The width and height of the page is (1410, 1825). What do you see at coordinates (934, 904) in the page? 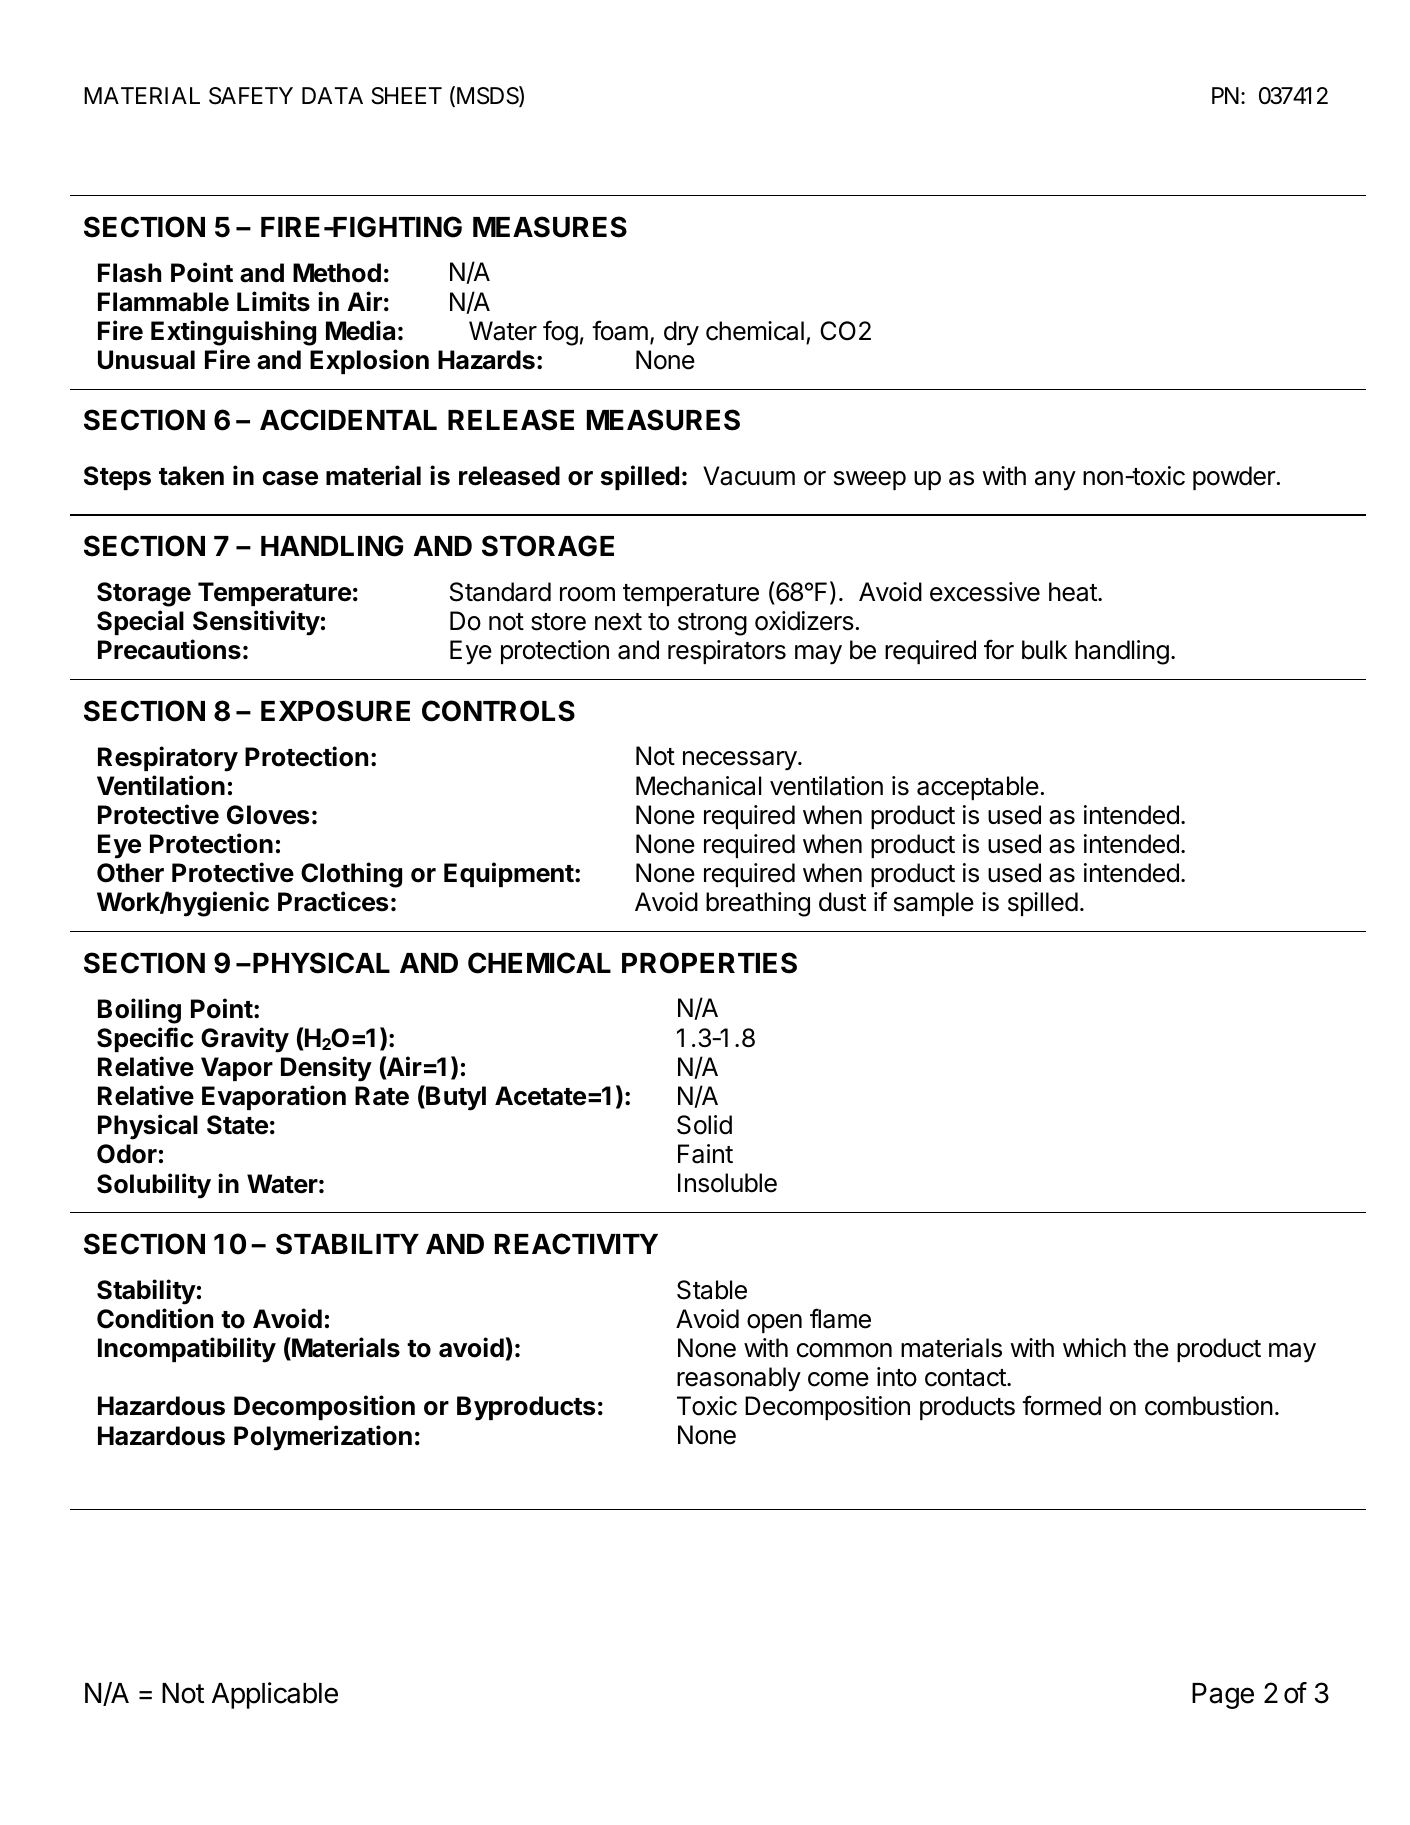
I see `sample` at bounding box center [934, 904].
